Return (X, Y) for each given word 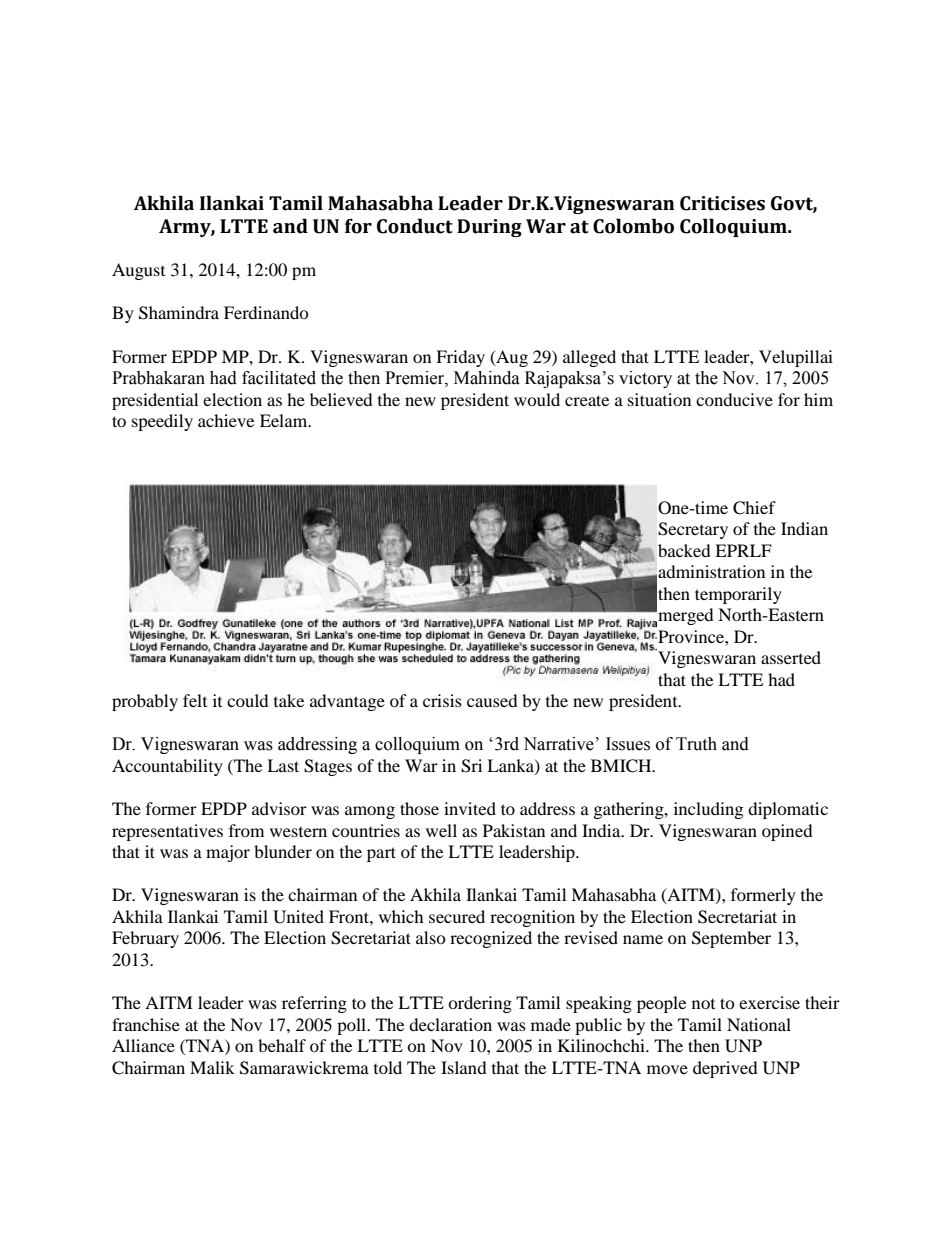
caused (492, 700)
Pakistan (514, 830)
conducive (734, 399)
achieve (226, 420)
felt (195, 700)
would (537, 399)
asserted (791, 657)
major (228, 853)
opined (787, 832)
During (489, 228)
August (138, 271)
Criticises (722, 203)
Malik (212, 1067)
